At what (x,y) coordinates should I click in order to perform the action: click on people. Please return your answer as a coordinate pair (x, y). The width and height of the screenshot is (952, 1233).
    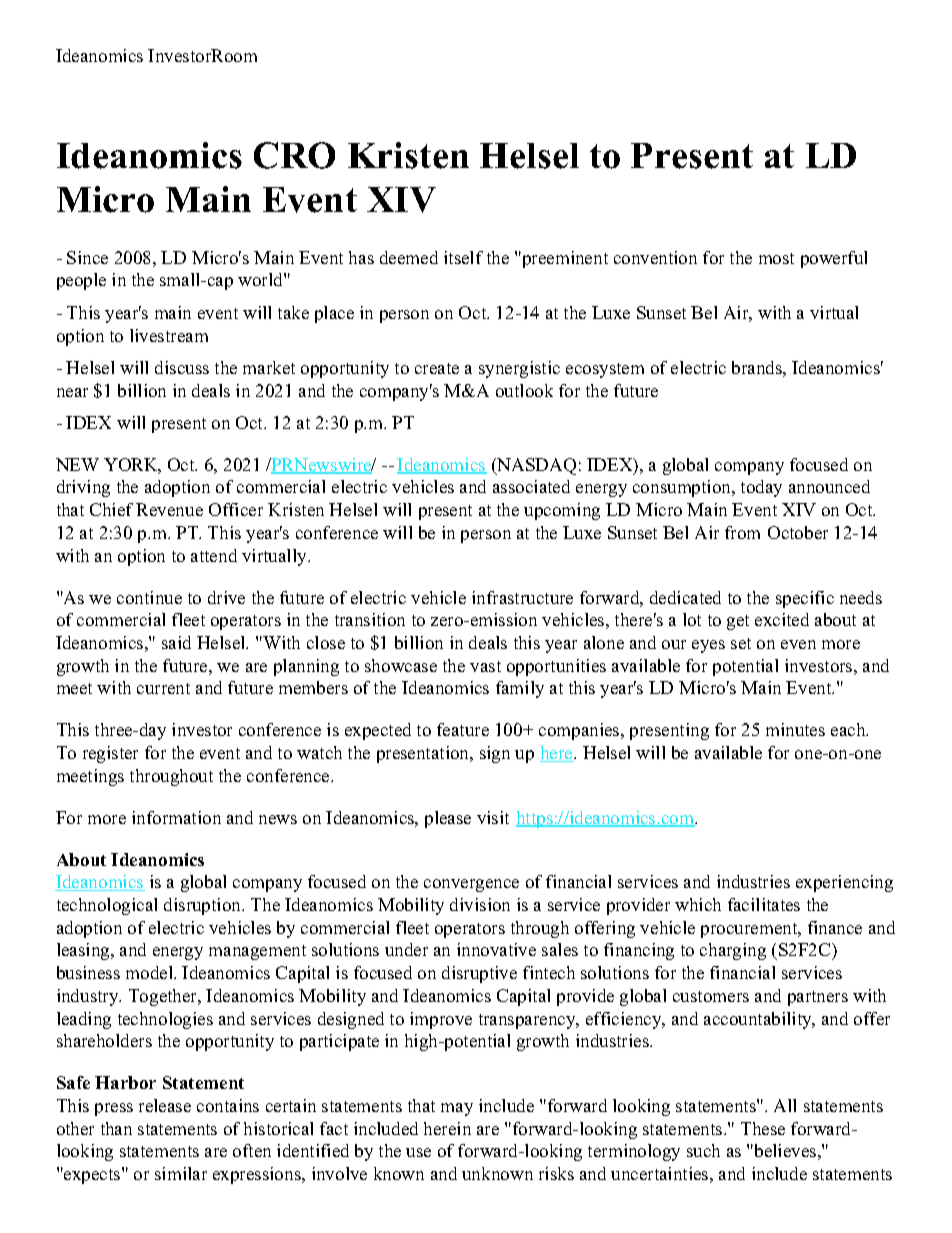
    Looking at the image, I should click on (81, 281).
